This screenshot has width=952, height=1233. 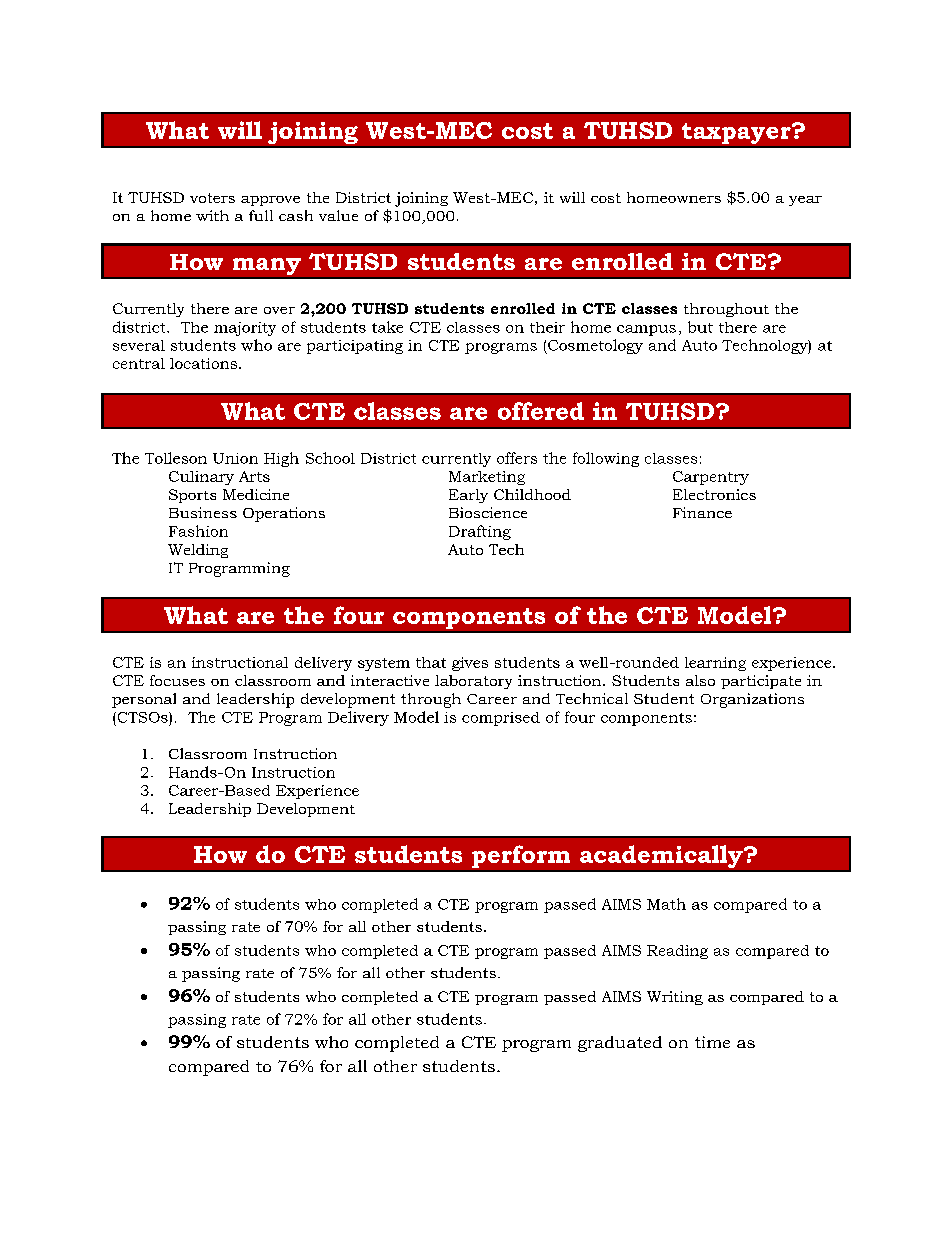 What do you see at coordinates (473, 682) in the screenshot?
I see `laboratory` at bounding box center [473, 682].
